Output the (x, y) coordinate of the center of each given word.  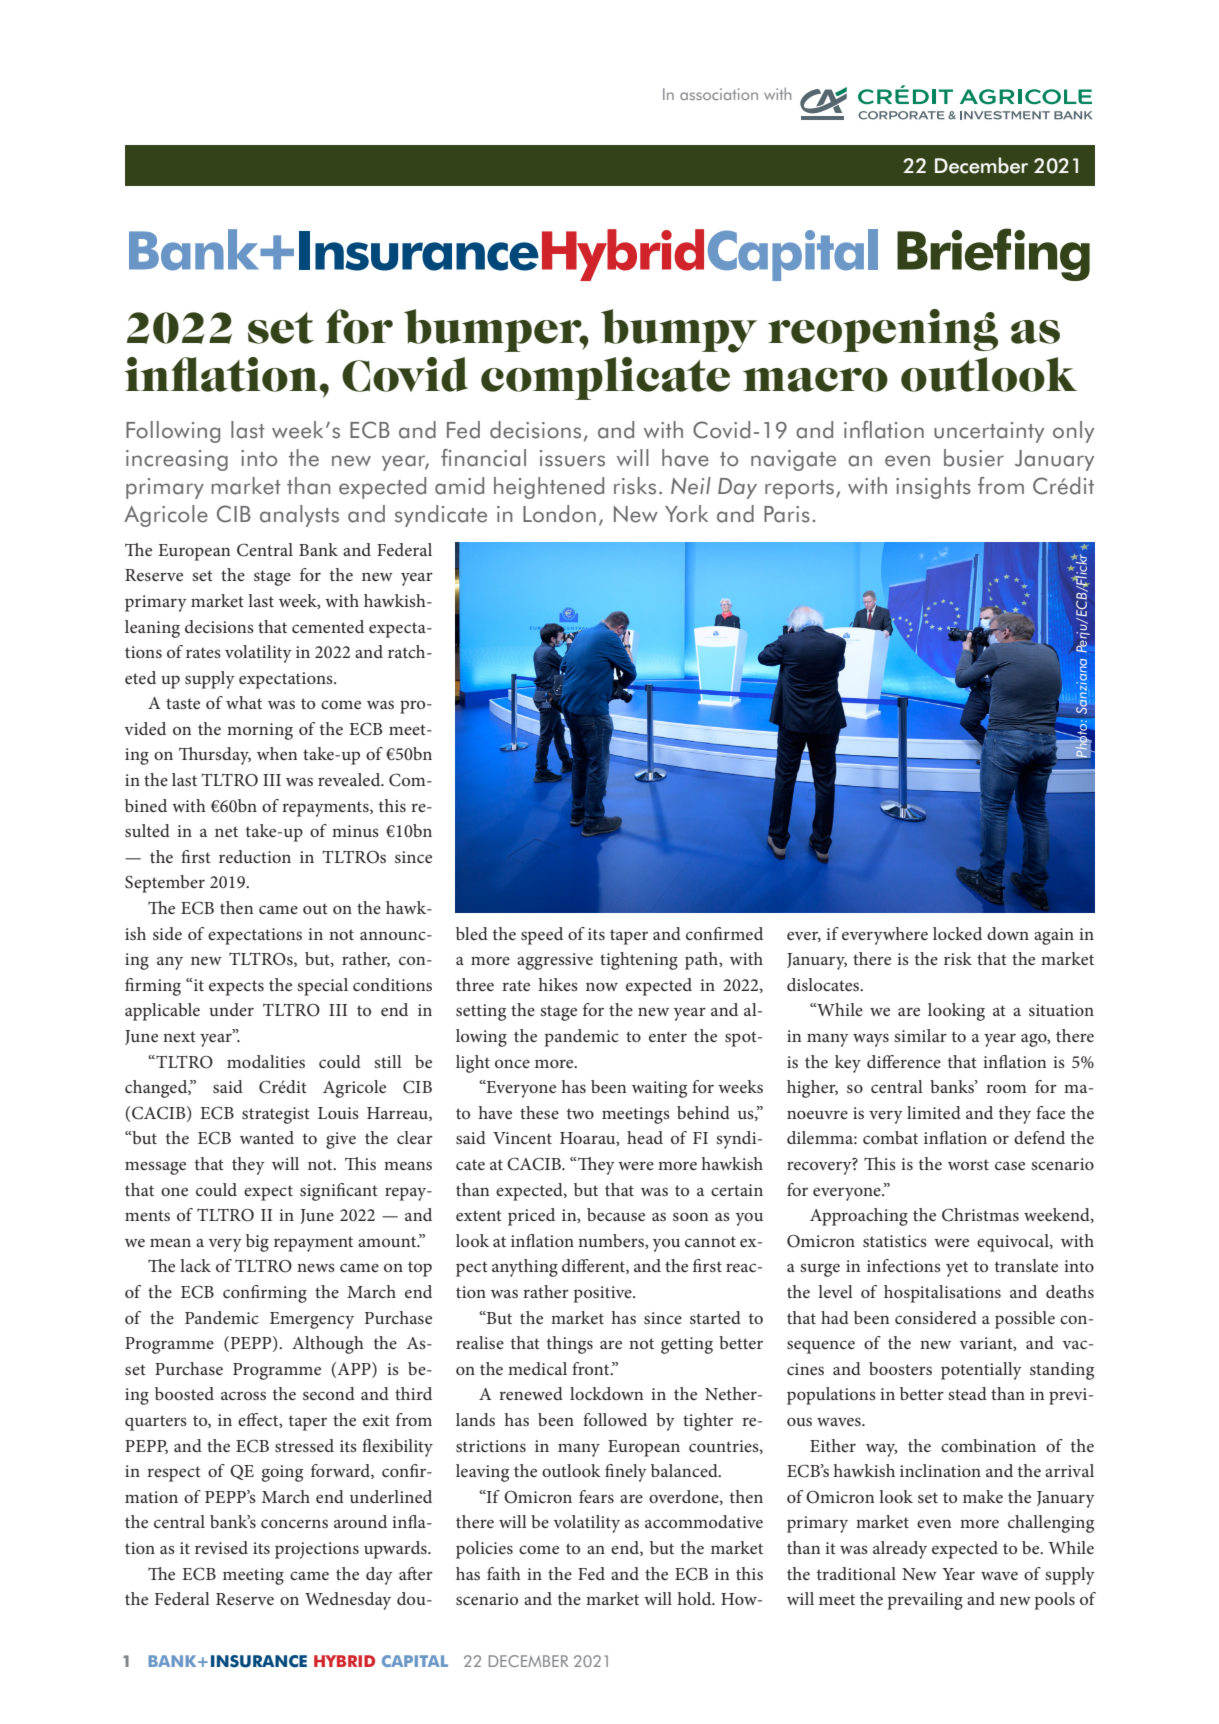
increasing (177, 460)
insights (933, 488)
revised (221, 1547)
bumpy (679, 331)
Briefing (993, 254)
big (257, 1243)
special (322, 987)
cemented (328, 626)
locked (957, 933)
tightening (639, 961)
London (559, 514)
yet (957, 1269)
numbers (612, 1241)
